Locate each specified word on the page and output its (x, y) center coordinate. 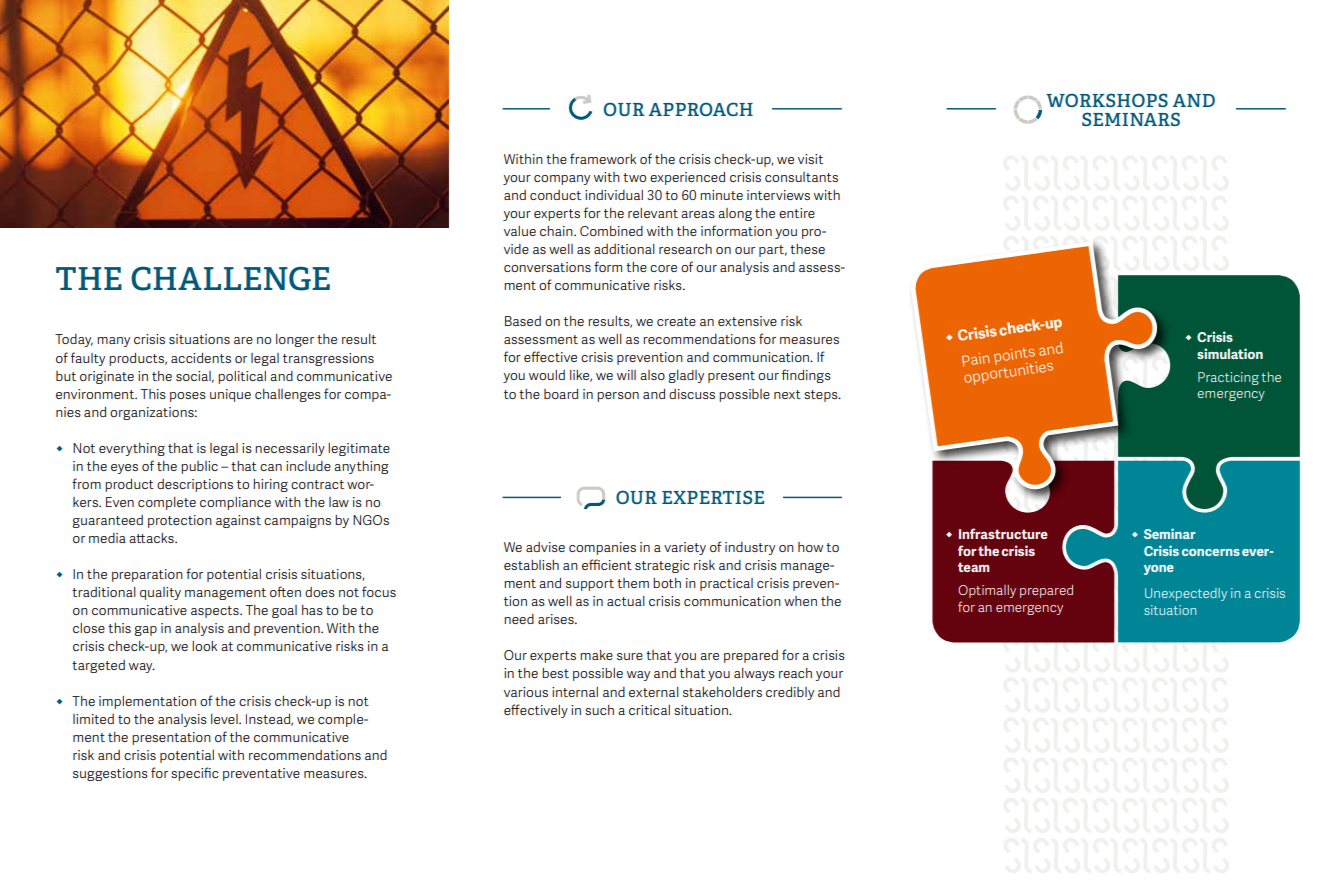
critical (649, 710)
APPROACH (701, 109)
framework (603, 158)
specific (195, 774)
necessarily (290, 449)
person (618, 397)
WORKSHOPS (1107, 100)
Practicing (1228, 378)
